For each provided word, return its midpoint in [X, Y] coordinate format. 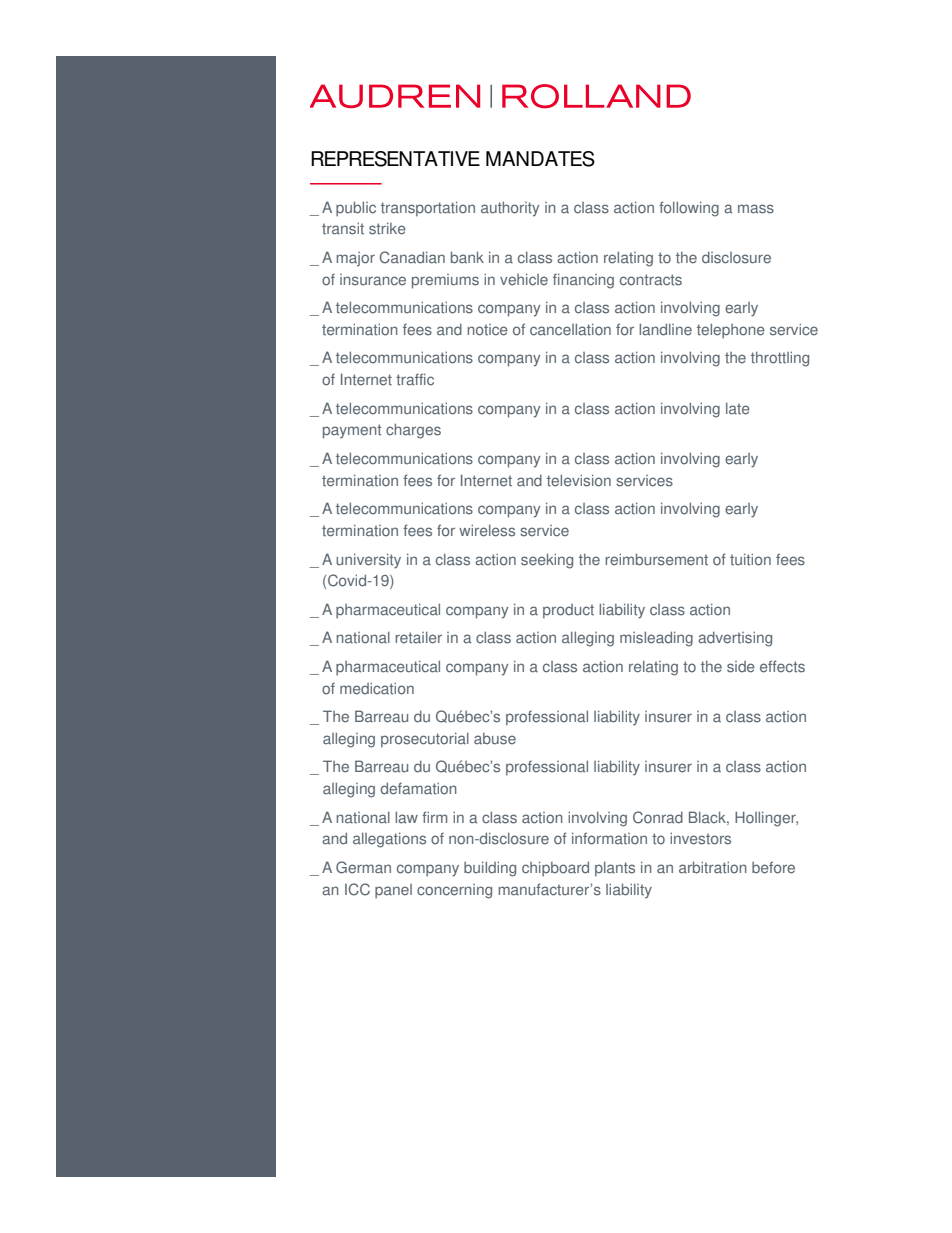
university [368, 561]
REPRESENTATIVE [395, 159]
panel [393, 891]
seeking [547, 561]
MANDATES [540, 159]
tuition [750, 559]
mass [756, 209]
